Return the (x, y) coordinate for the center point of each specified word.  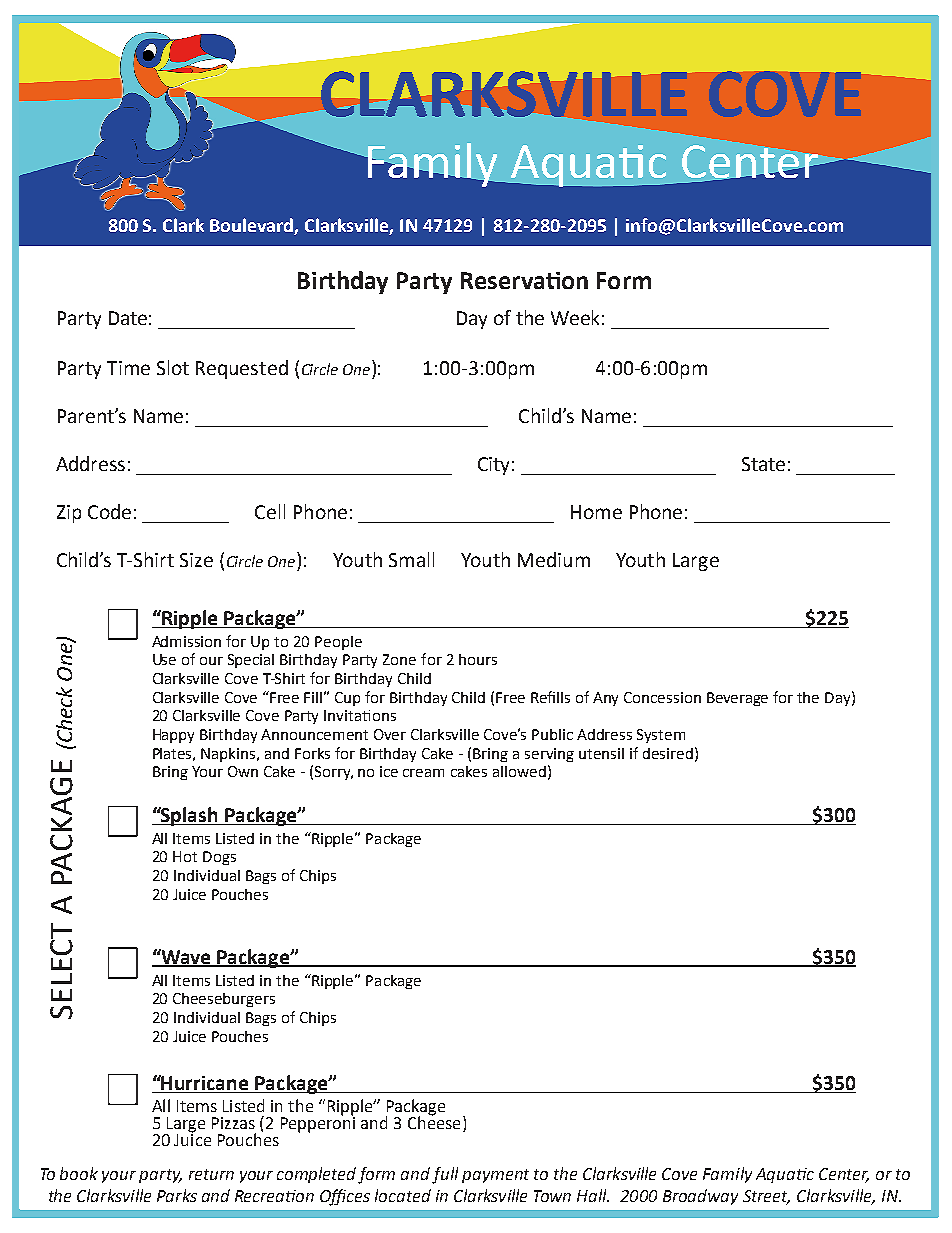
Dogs (219, 858)
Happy (173, 736)
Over (390, 734)
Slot (173, 367)
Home (596, 512)
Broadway (700, 1197)
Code (109, 511)
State (763, 464)
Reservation (524, 280)
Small (411, 559)
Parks (177, 1195)
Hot (185, 856)
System (661, 736)
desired (668, 753)
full (445, 1175)
